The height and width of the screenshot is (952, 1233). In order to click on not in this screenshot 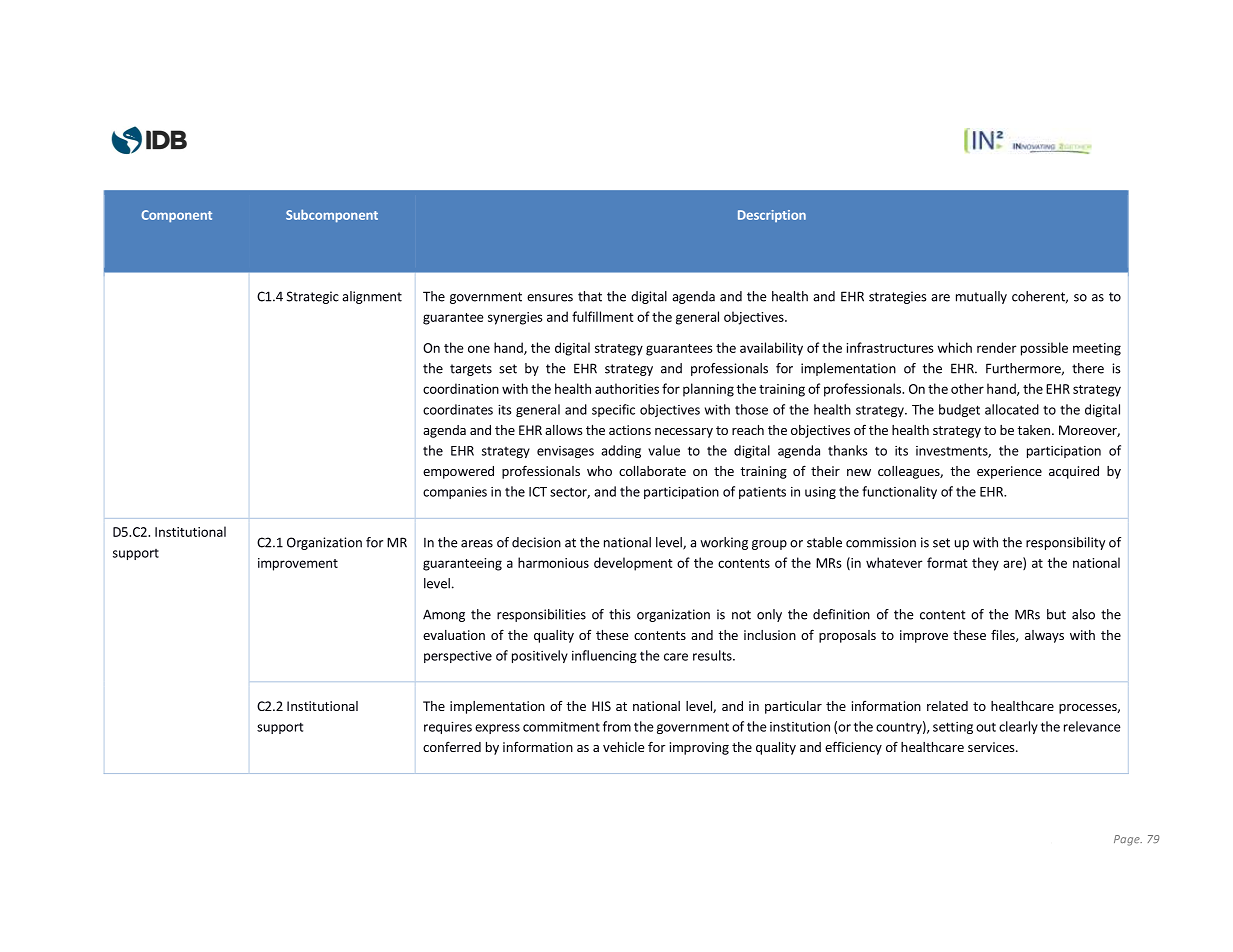, I will do `click(741, 615)`.
